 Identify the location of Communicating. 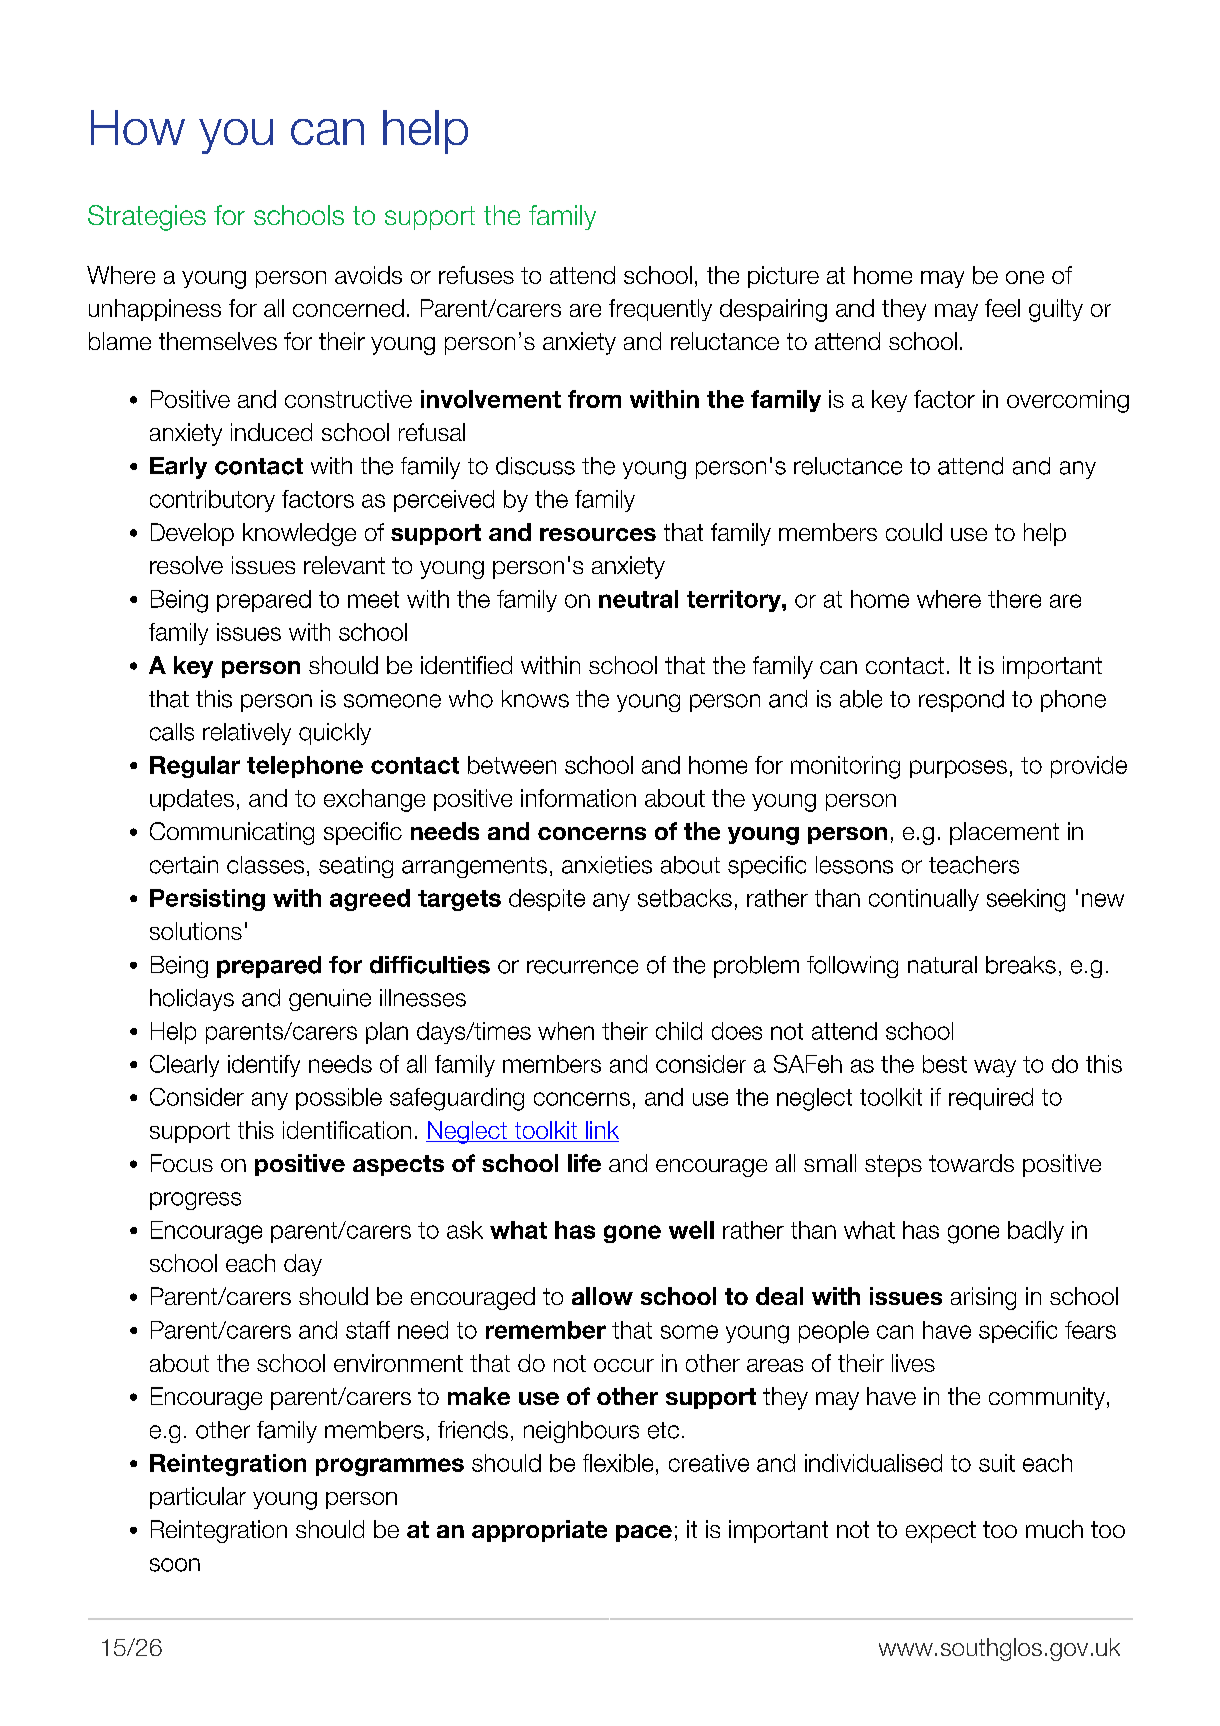
(232, 833).
